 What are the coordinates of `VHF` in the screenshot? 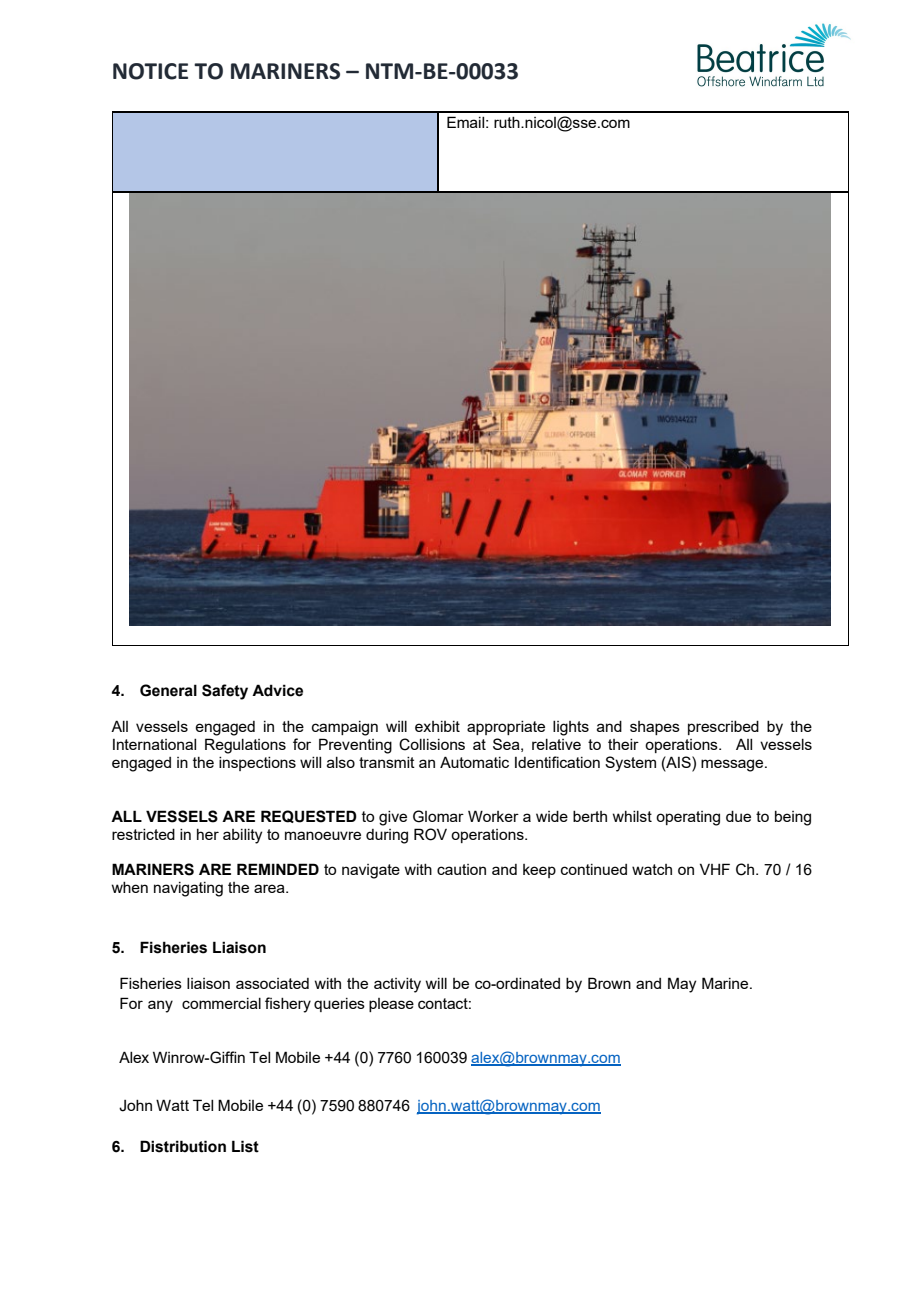 It's located at (715, 869).
